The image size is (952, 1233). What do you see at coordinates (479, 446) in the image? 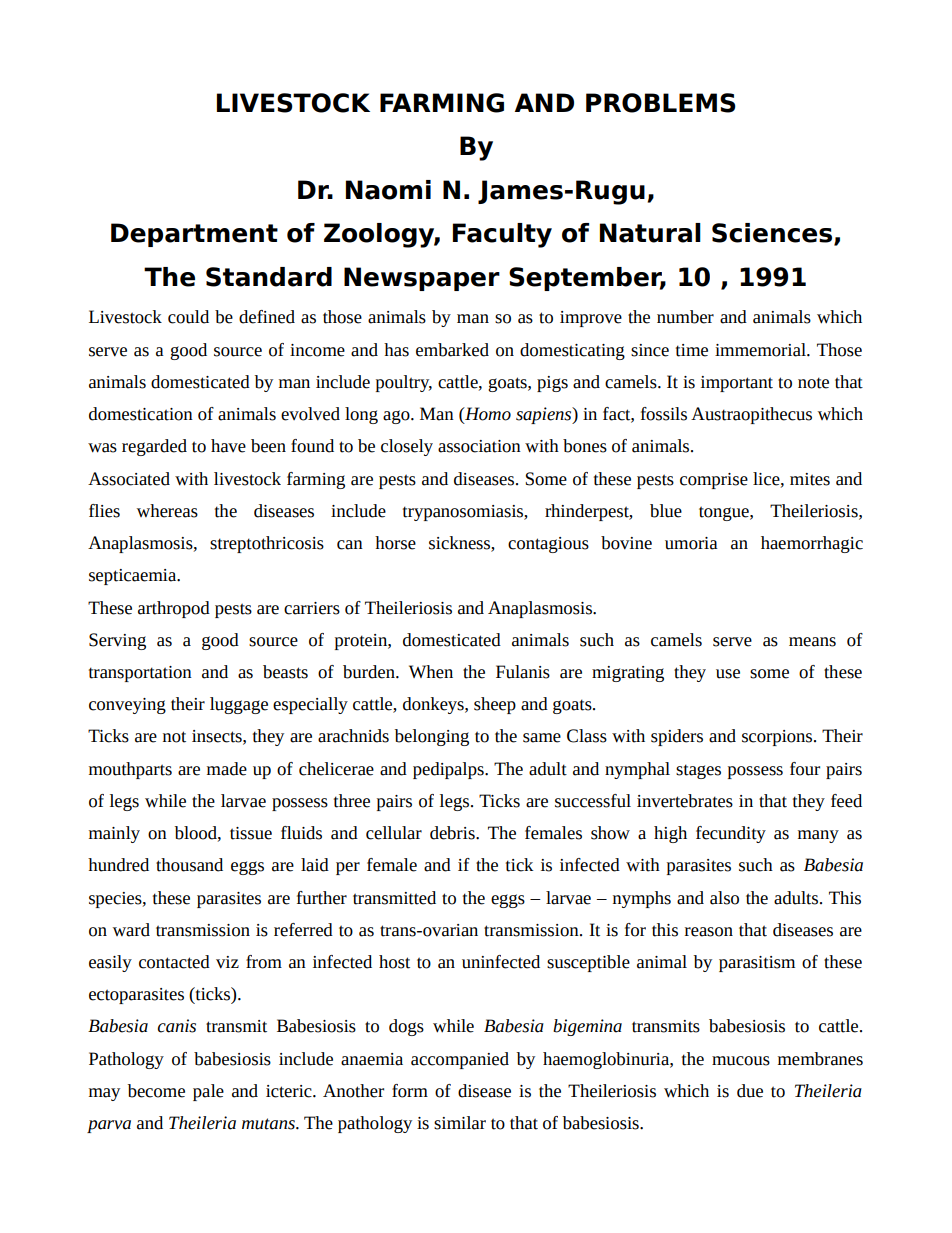
I see `association` at bounding box center [479, 446].
